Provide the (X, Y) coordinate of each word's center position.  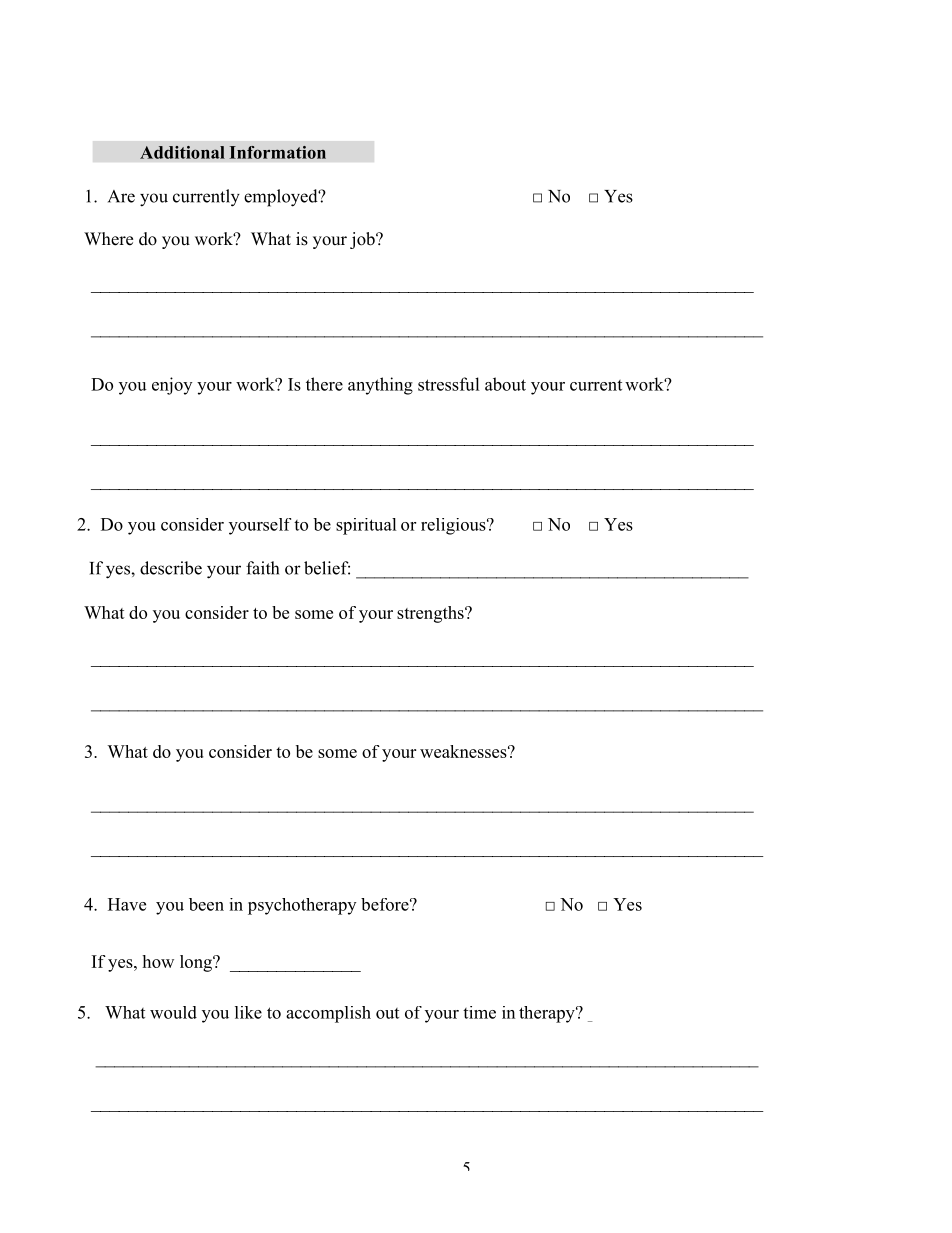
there (324, 384)
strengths (431, 614)
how (158, 961)
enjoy (172, 386)
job (363, 240)
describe (171, 568)
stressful (449, 384)
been (206, 904)
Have (127, 904)
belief (327, 568)
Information (278, 152)
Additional (182, 152)
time (479, 1012)
